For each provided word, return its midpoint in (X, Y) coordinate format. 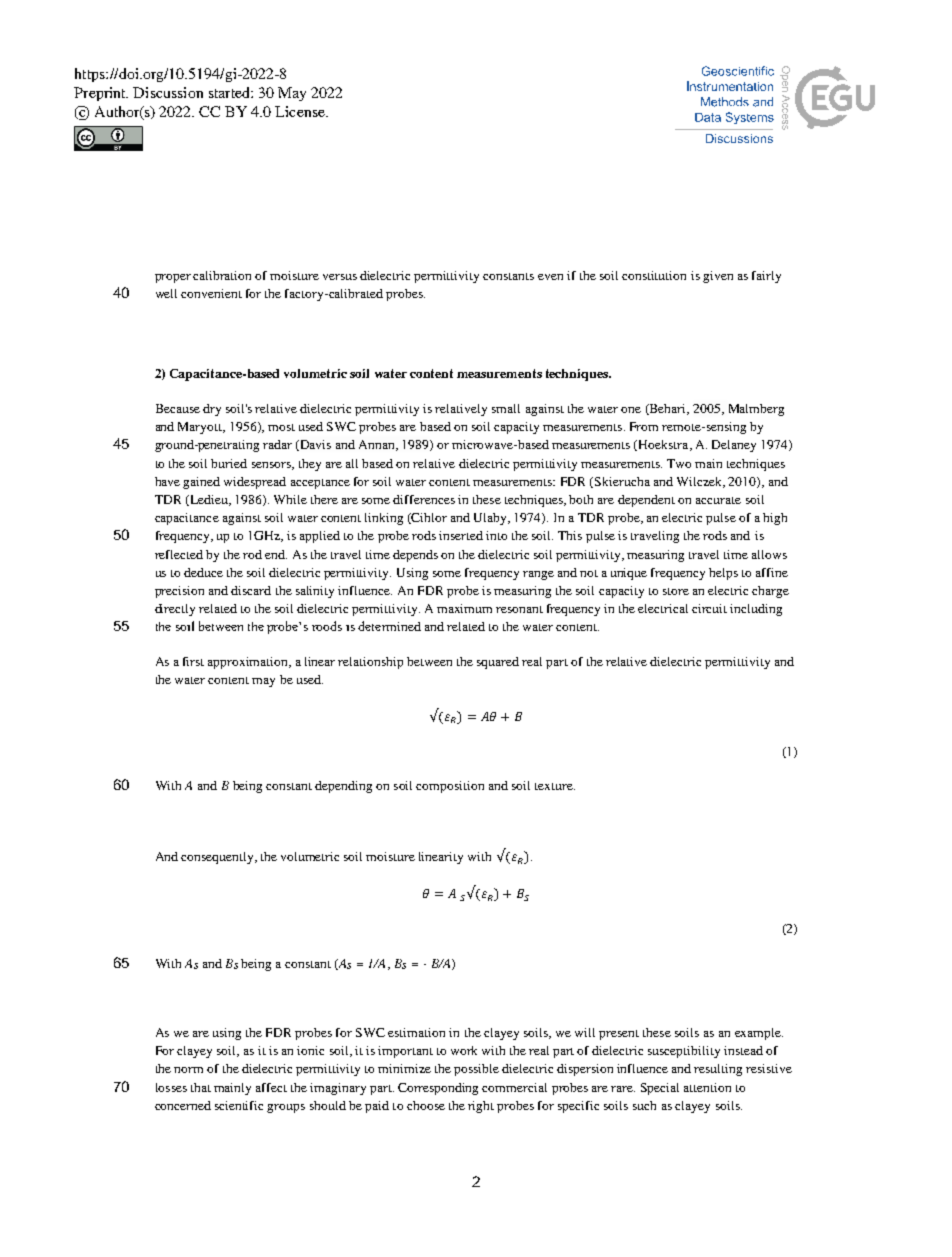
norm (188, 1070)
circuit (709, 608)
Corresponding (438, 1089)
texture (555, 786)
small (506, 408)
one (631, 410)
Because (178, 408)
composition (450, 787)
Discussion (168, 92)
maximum (464, 608)
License (301, 111)
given (718, 277)
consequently (218, 858)
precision (179, 592)
